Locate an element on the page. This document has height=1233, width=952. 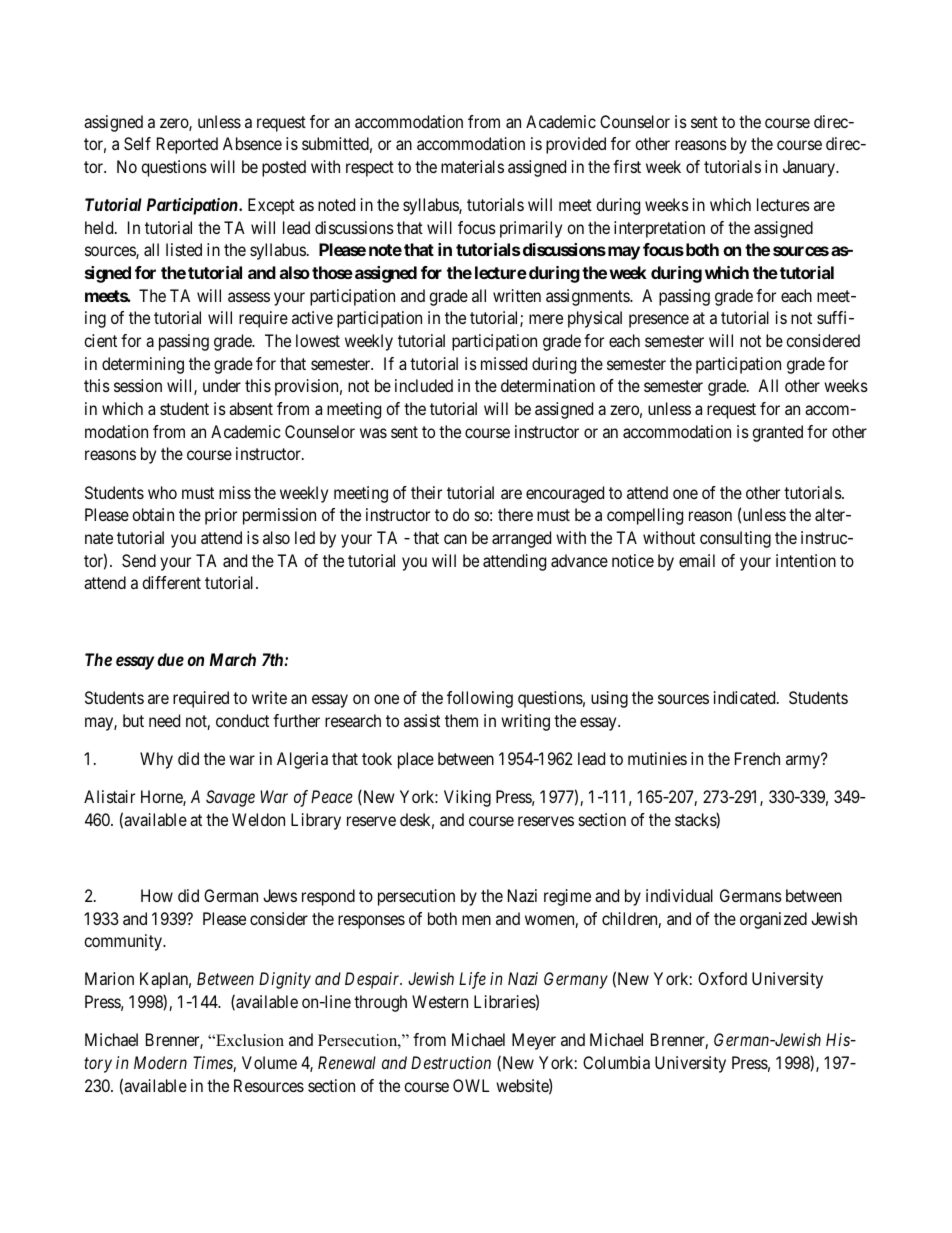
different is located at coordinates (171, 582).
